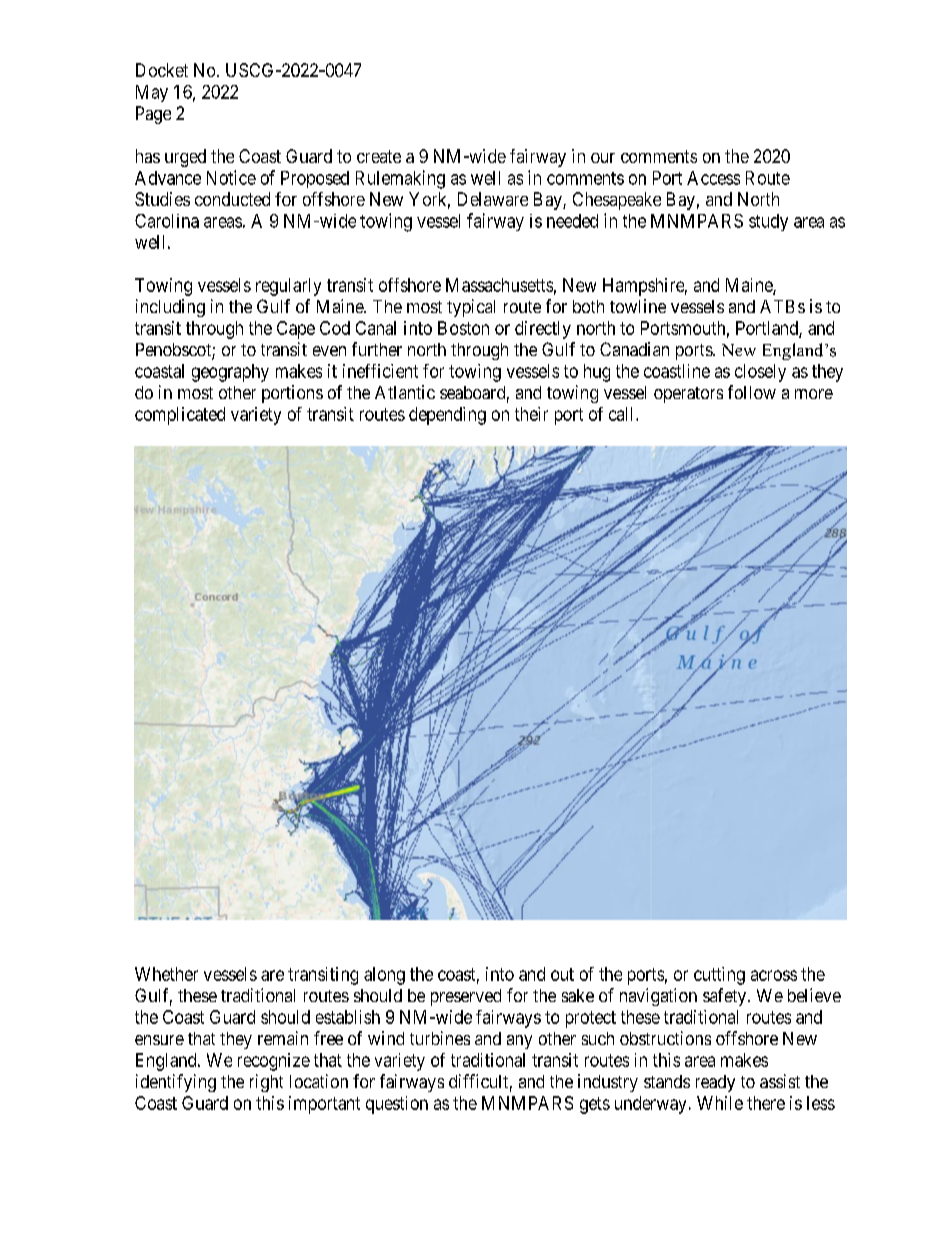  Describe the element at coordinates (152, 93) in the screenshot. I see `May` at that location.
